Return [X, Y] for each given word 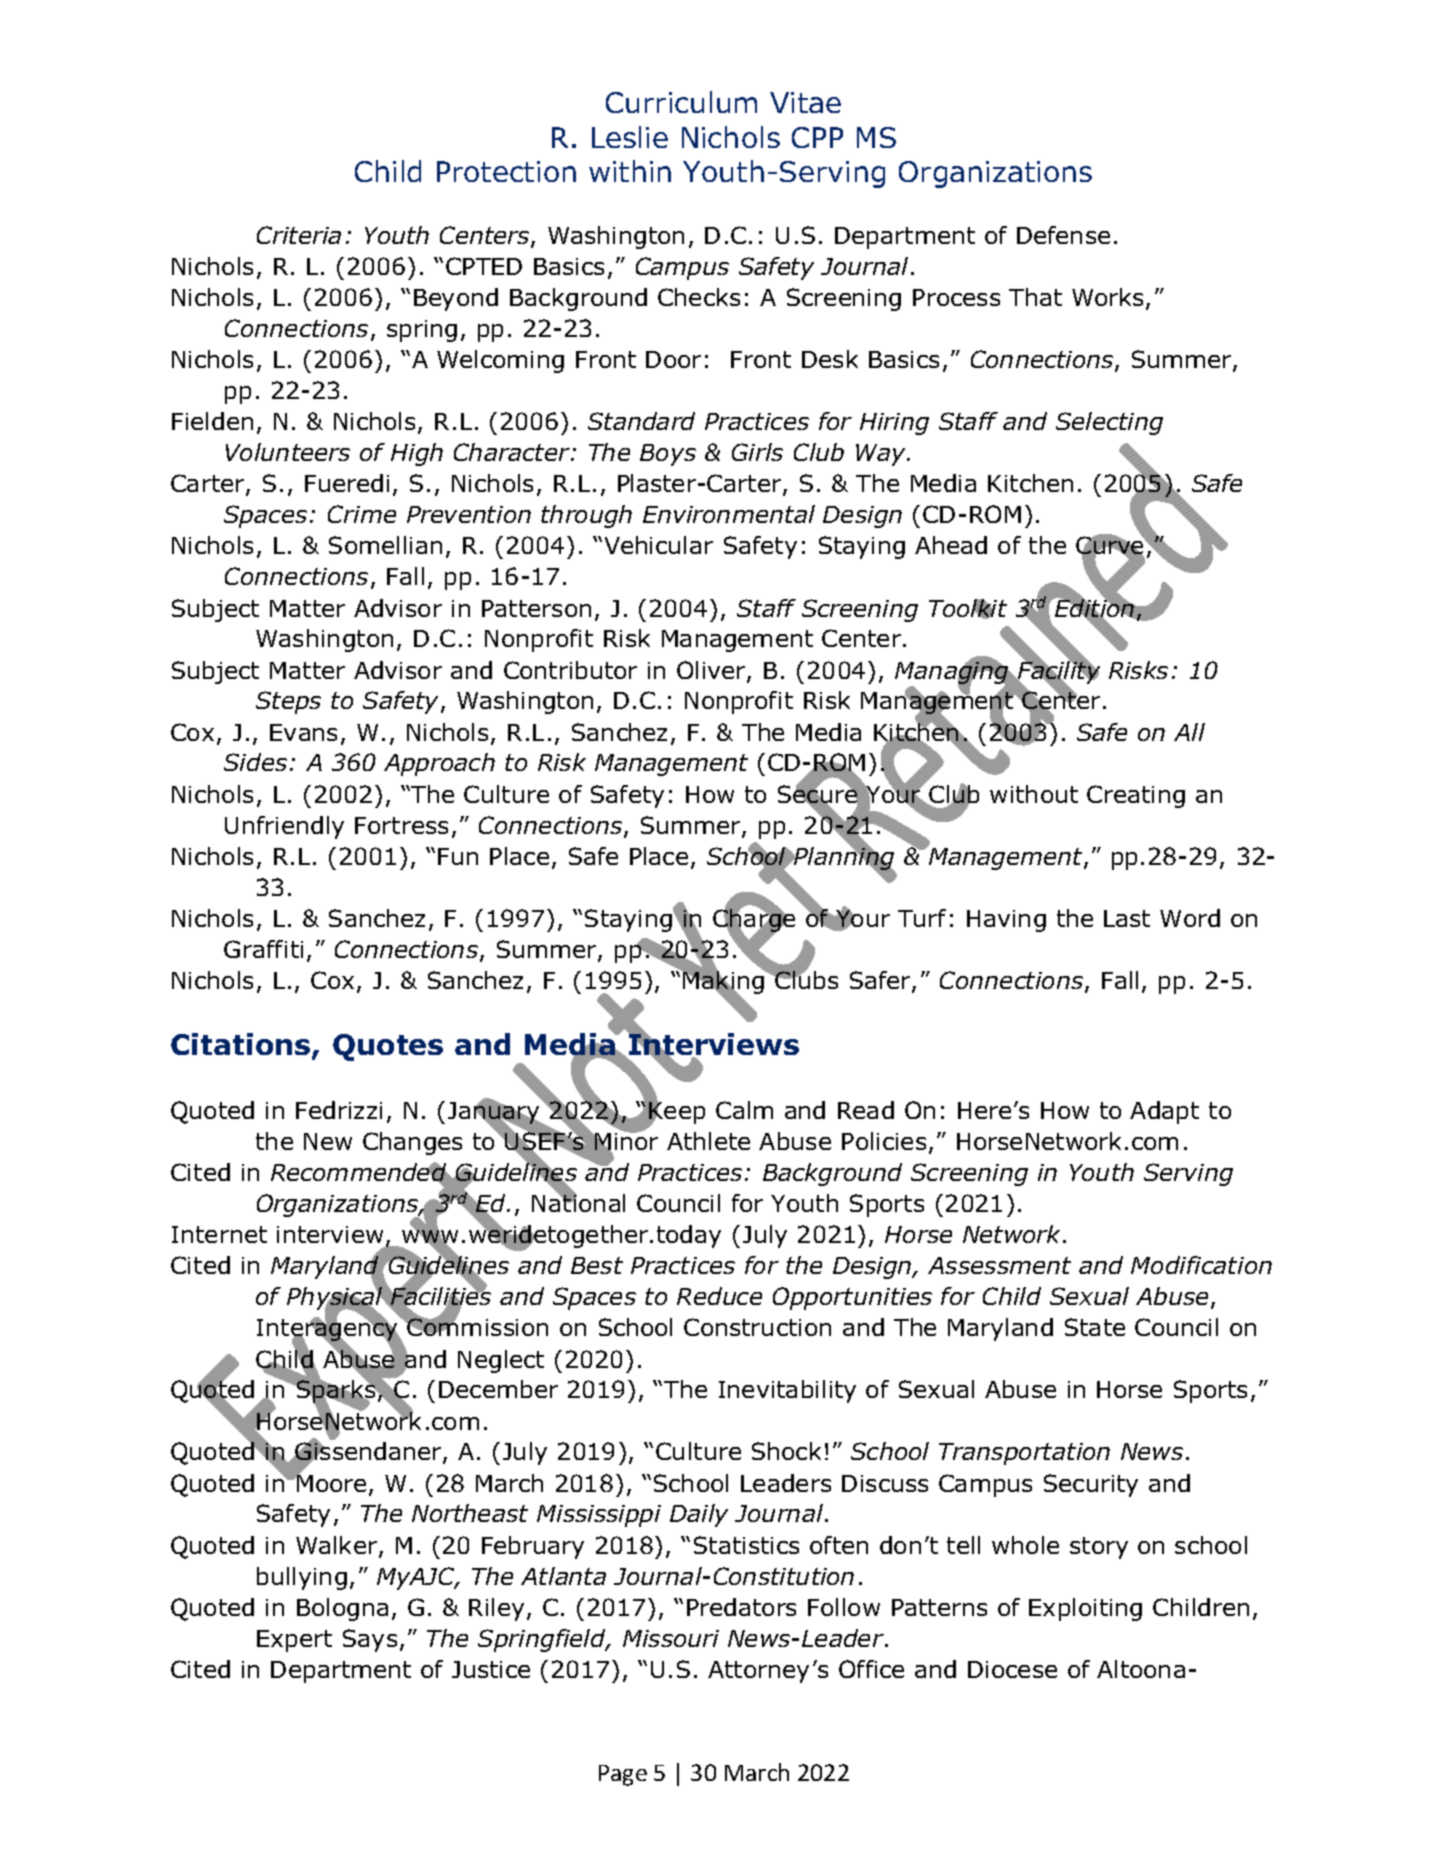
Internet [219, 1234]
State [1095, 1327]
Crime [362, 514]
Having [1006, 921]
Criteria [299, 235]
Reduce [719, 1296]
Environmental [729, 514]
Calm [744, 1110]
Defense [1063, 235]
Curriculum [681, 102]
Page [623, 1775]
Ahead [951, 545]
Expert [294, 1641]
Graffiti [263, 949]
